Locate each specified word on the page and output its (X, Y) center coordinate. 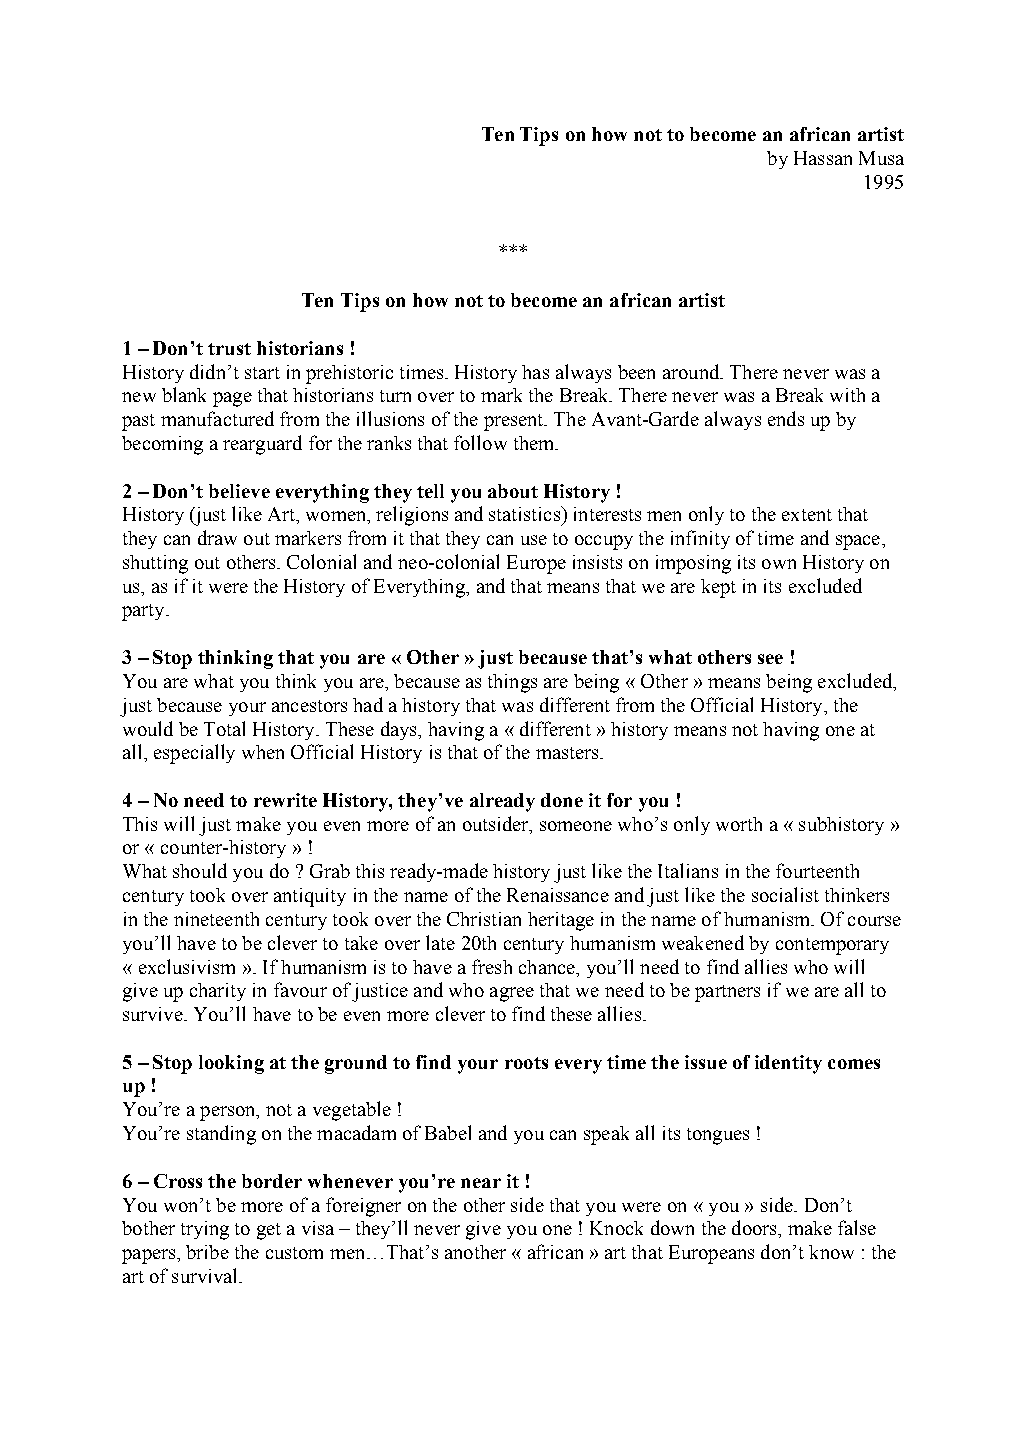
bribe (207, 1252)
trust (229, 349)
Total (224, 728)
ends (786, 418)
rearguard (262, 445)
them (535, 443)
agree (512, 994)
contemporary (832, 946)
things (512, 683)
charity (218, 992)
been (636, 372)
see (770, 659)
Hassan (823, 158)
